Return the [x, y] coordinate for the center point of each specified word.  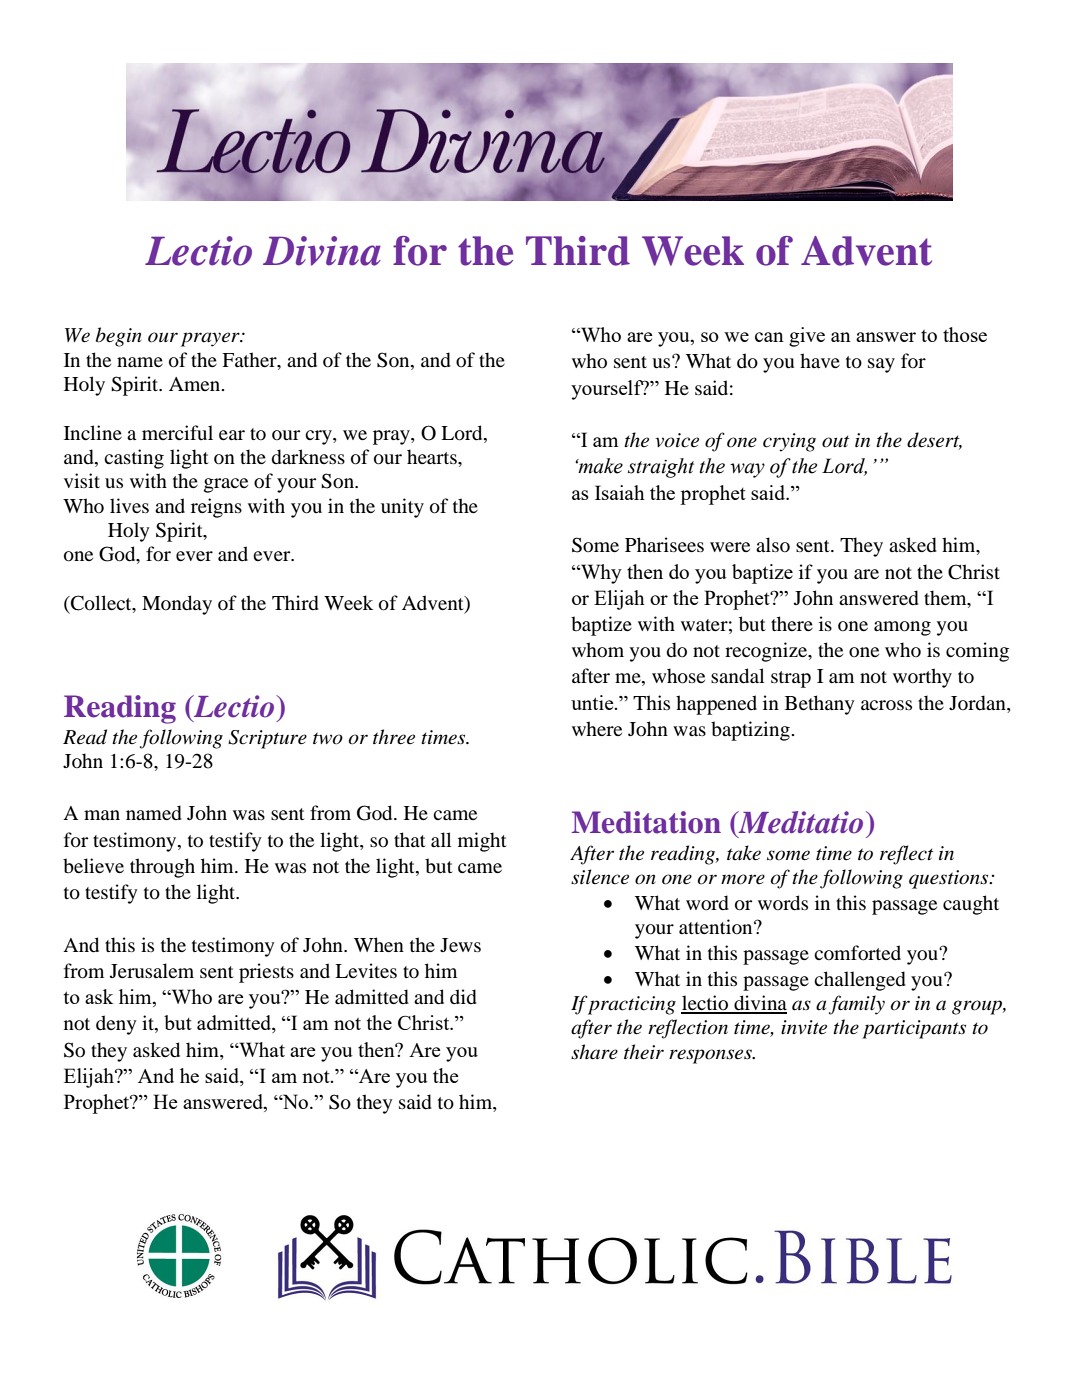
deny [116, 1025]
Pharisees [664, 544]
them [946, 597]
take [744, 853]
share [594, 1052]
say [881, 365]
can [769, 337]
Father [250, 359]
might [482, 842]
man [102, 815]
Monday [177, 605]
